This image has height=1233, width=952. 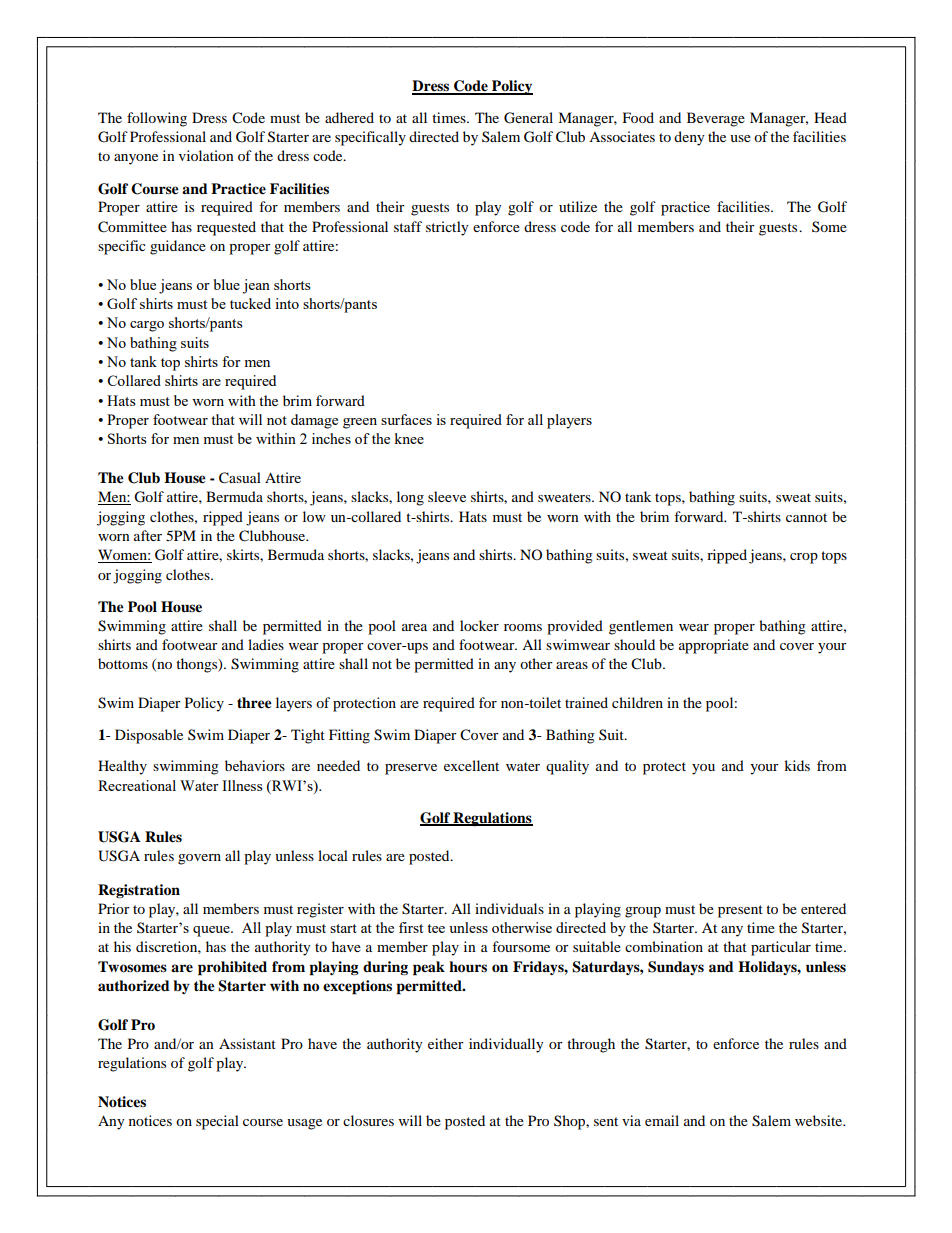 I want to click on kids, so click(x=797, y=765).
